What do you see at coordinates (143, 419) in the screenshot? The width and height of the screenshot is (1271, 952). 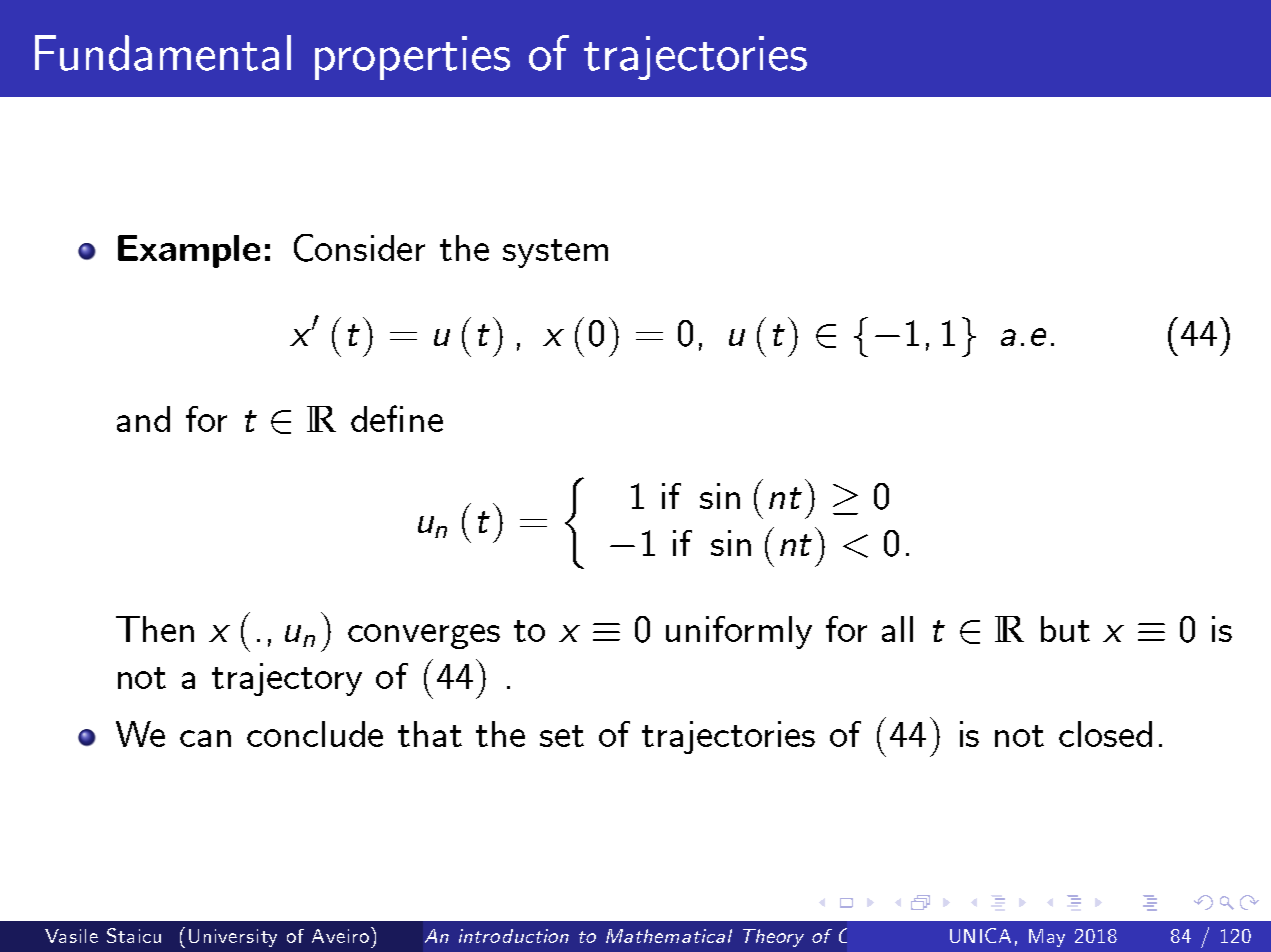 I see `and` at bounding box center [143, 419].
